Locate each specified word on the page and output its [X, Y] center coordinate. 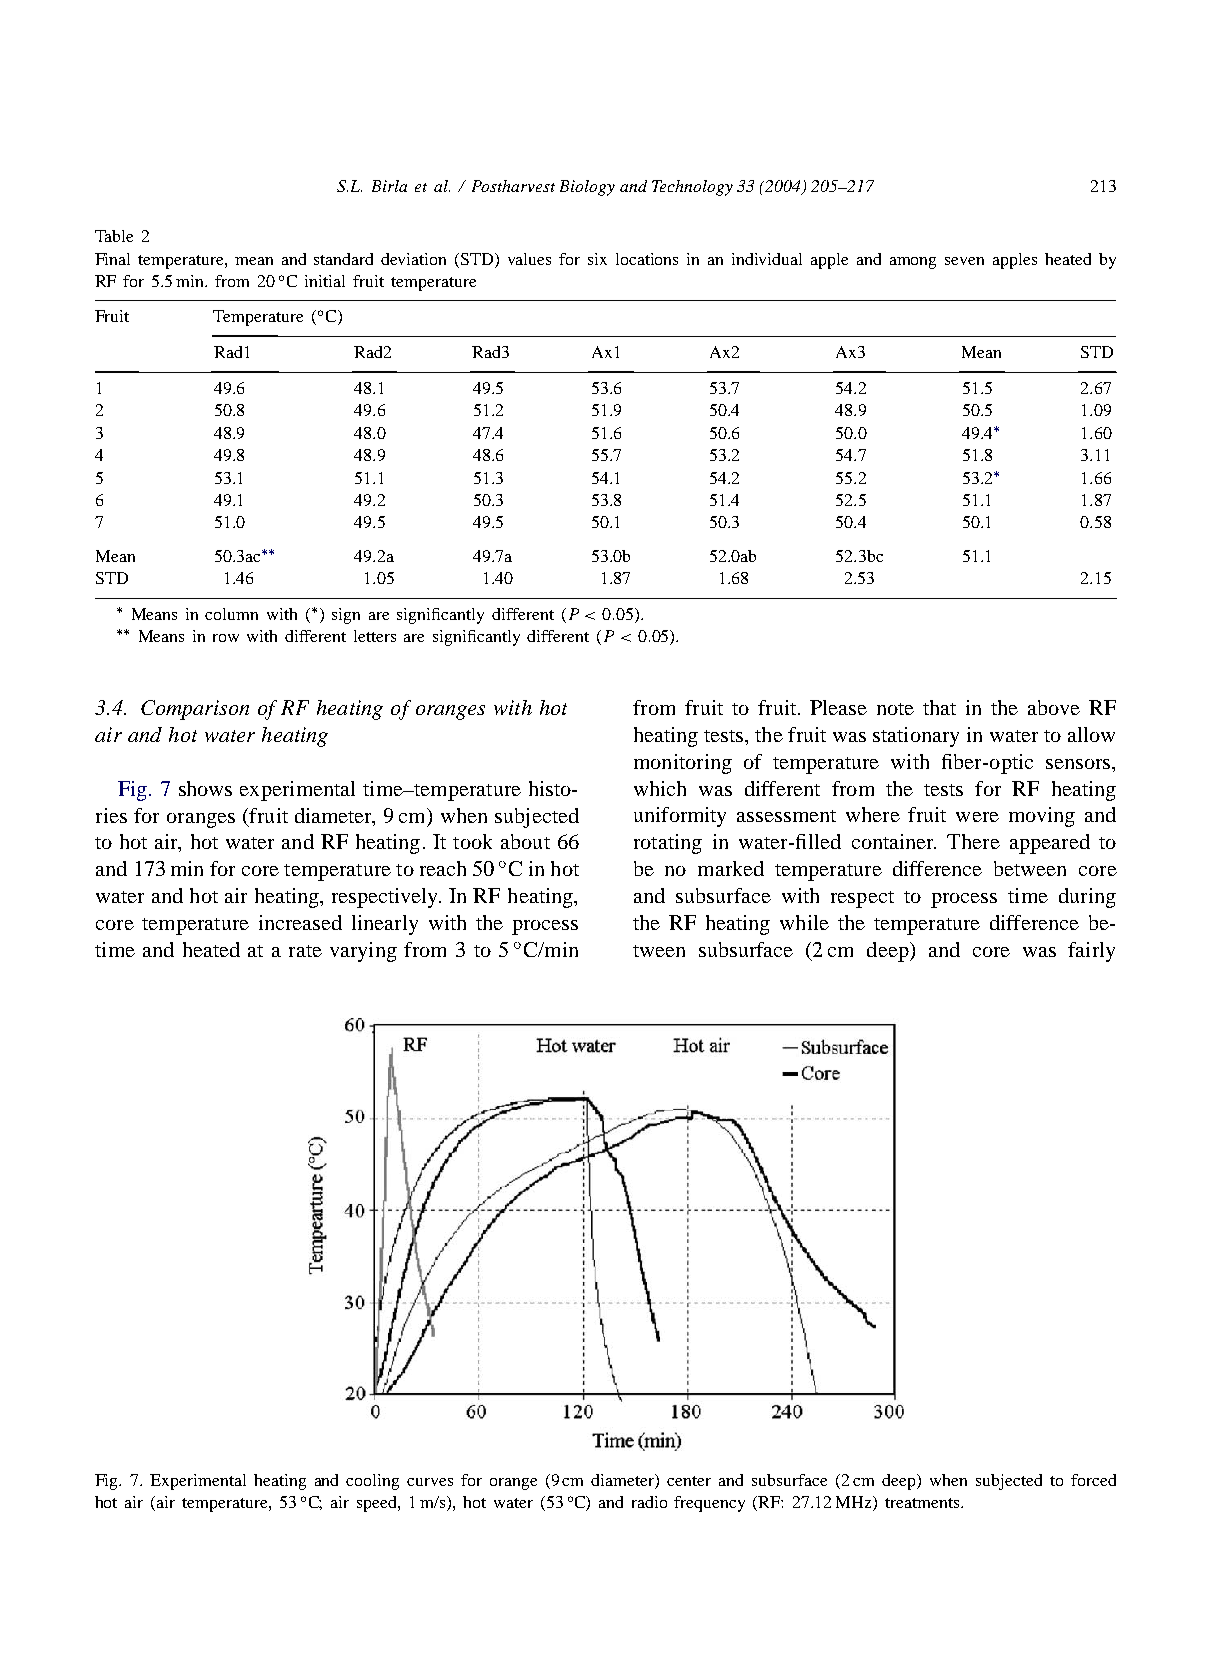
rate [305, 951]
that [939, 707]
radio [649, 1502]
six [597, 259]
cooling [372, 1482]
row [226, 638]
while [804, 922]
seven [964, 261]
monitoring [683, 764]
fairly [1091, 952]
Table [114, 236]
